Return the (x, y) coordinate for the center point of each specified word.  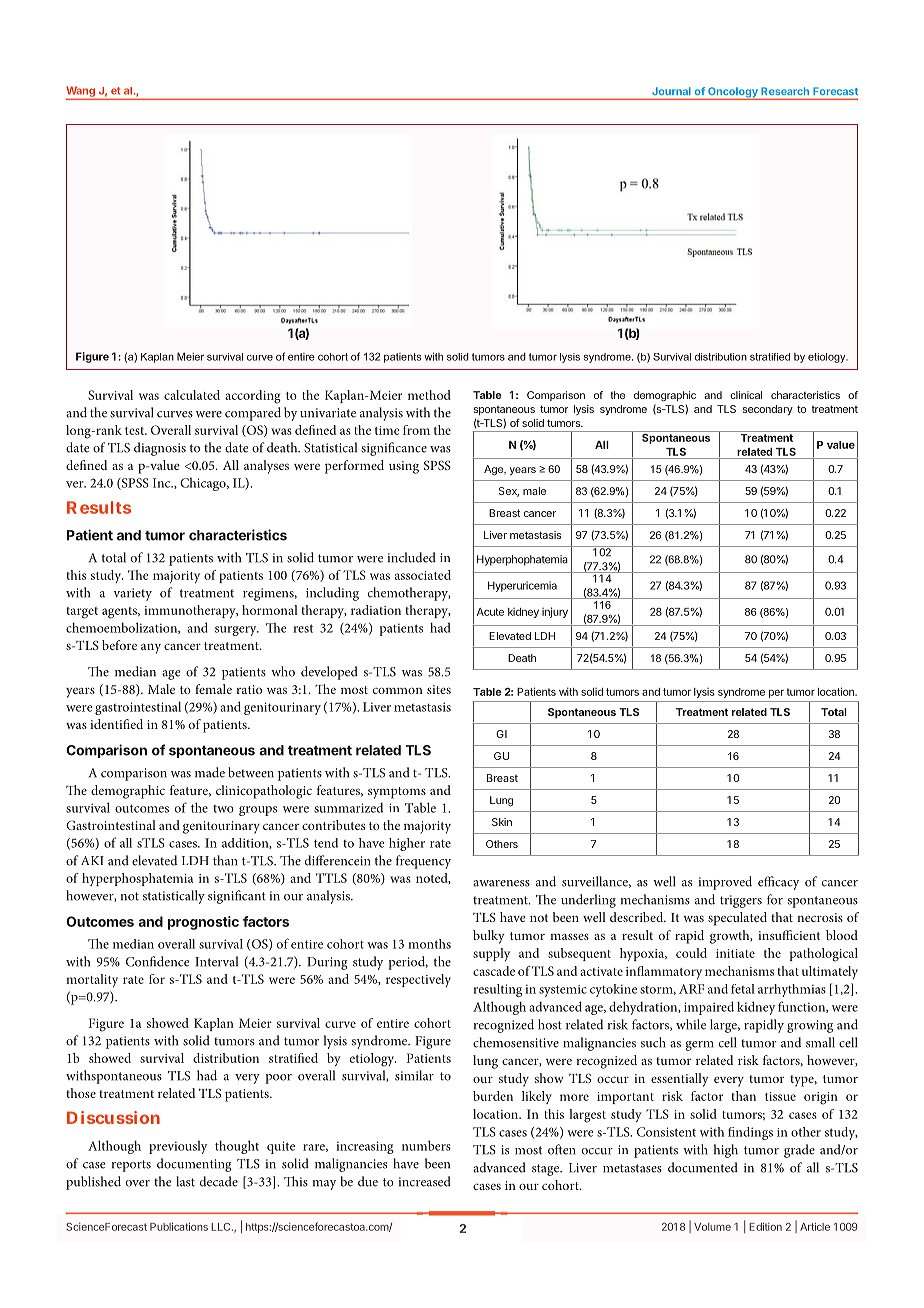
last (186, 1181)
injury (555, 612)
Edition (765, 1226)
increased (425, 1181)
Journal (671, 91)
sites (439, 689)
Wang (81, 92)
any (151, 649)
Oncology (733, 93)
